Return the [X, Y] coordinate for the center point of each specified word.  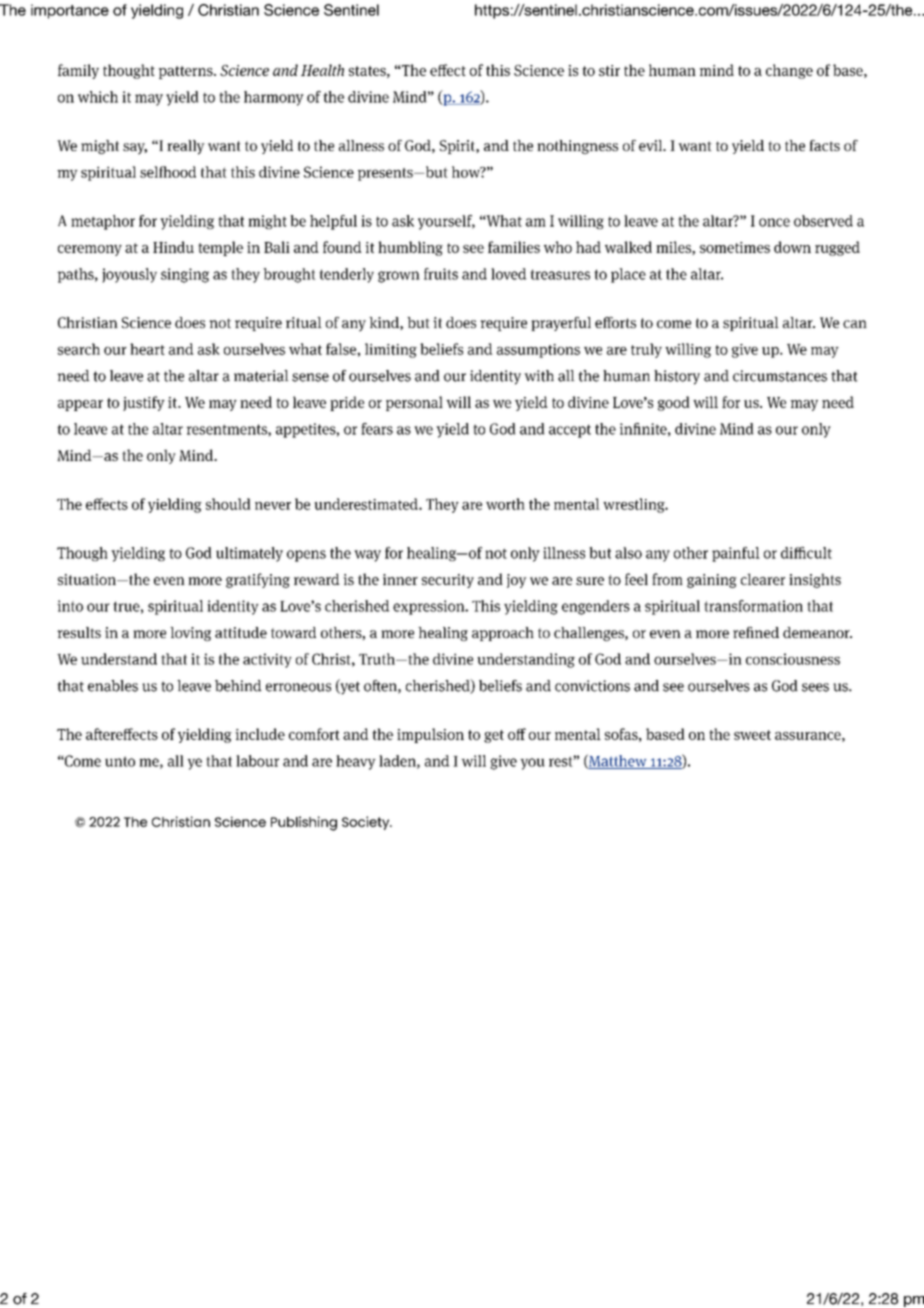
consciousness [793, 659]
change [789, 71]
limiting [391, 350]
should [228, 504]
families [514, 247]
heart [147, 349]
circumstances [780, 376]
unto [120, 761]
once [774, 222]
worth [505, 504]
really [186, 147]
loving [190, 634]
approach [503, 634]
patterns [186, 72]
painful [736, 554]
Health [322, 70]
